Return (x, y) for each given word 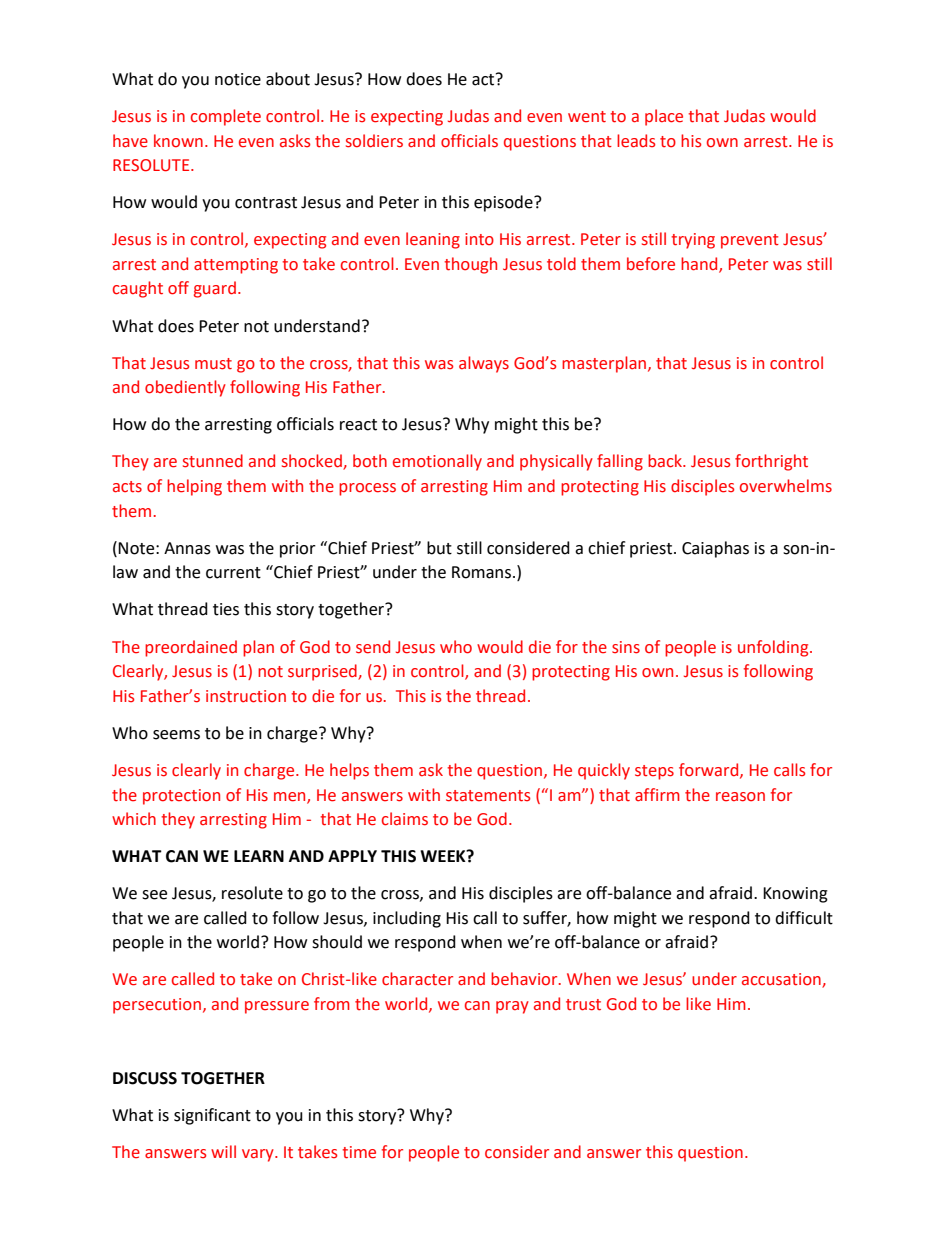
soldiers (374, 141)
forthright (771, 462)
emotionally (437, 462)
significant (212, 1116)
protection (181, 797)
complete (226, 117)
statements (488, 796)
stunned (213, 461)
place (664, 117)
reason (740, 797)
